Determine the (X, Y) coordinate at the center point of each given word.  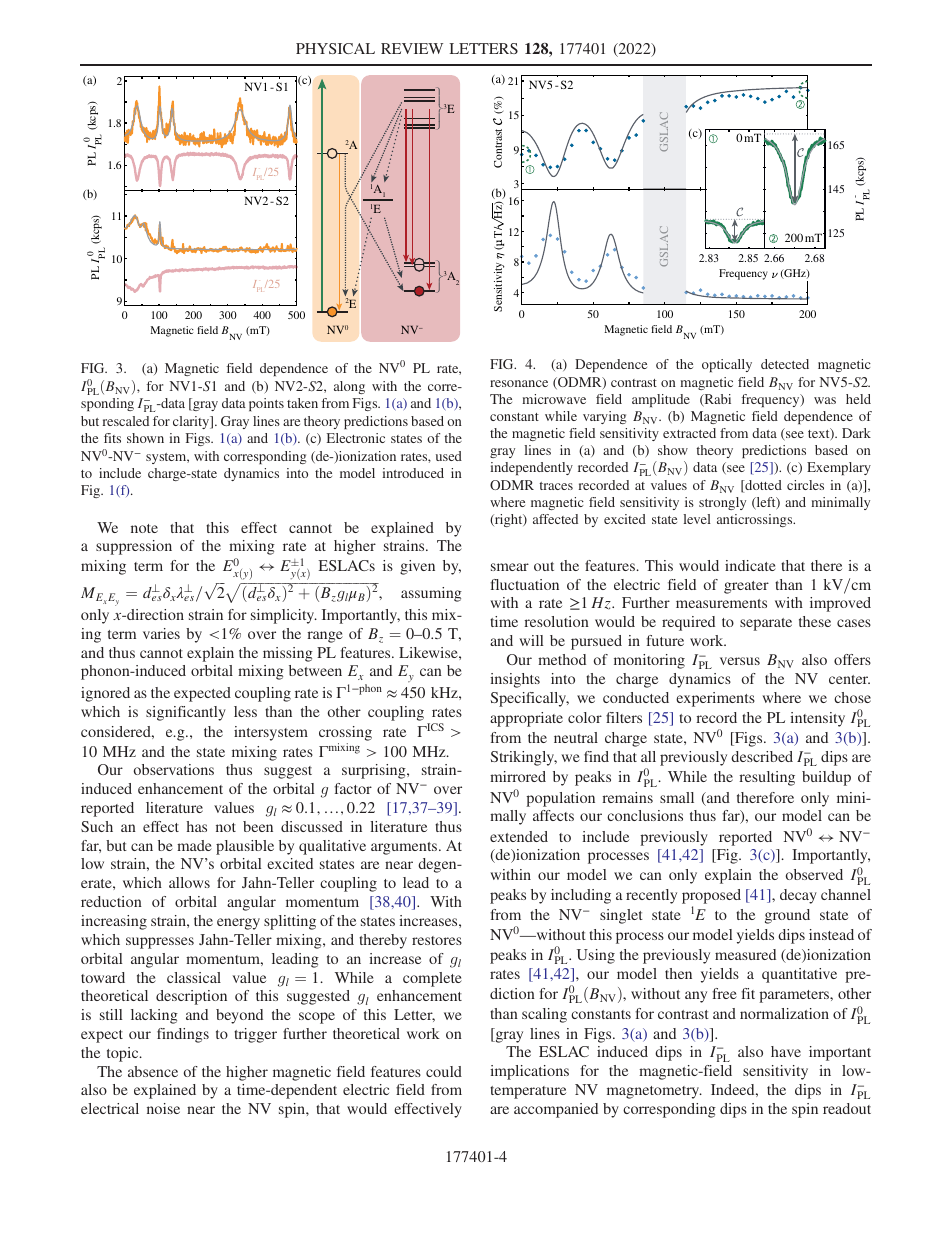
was (825, 400)
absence (153, 1071)
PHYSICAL (335, 48)
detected (785, 364)
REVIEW (412, 48)
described (762, 756)
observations (174, 769)
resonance (519, 383)
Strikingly (524, 758)
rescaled (126, 421)
